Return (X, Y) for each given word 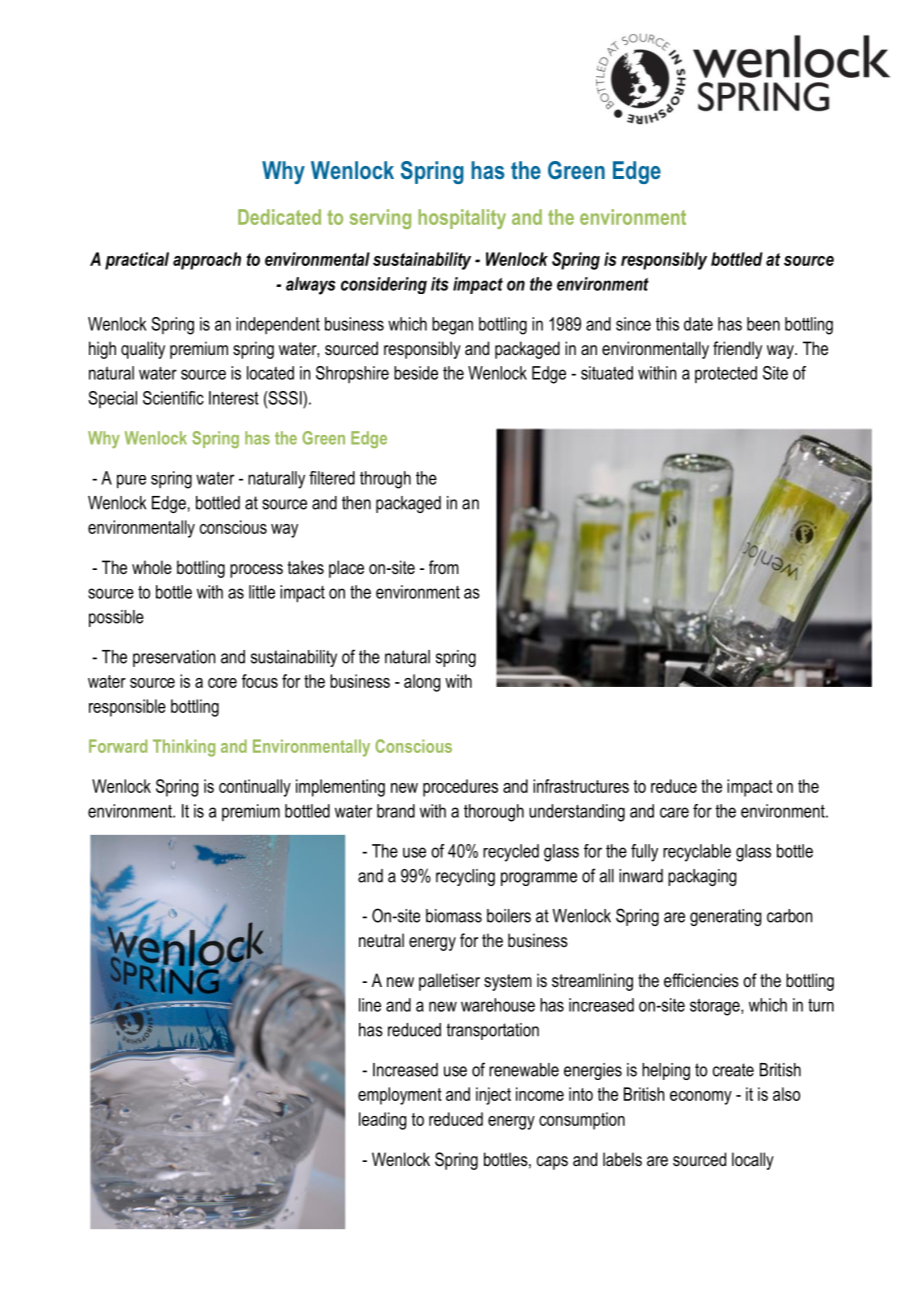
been (763, 324)
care (674, 812)
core (222, 683)
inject (493, 1096)
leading (382, 1121)
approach (207, 261)
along (422, 683)
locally (753, 1161)
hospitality (462, 219)
